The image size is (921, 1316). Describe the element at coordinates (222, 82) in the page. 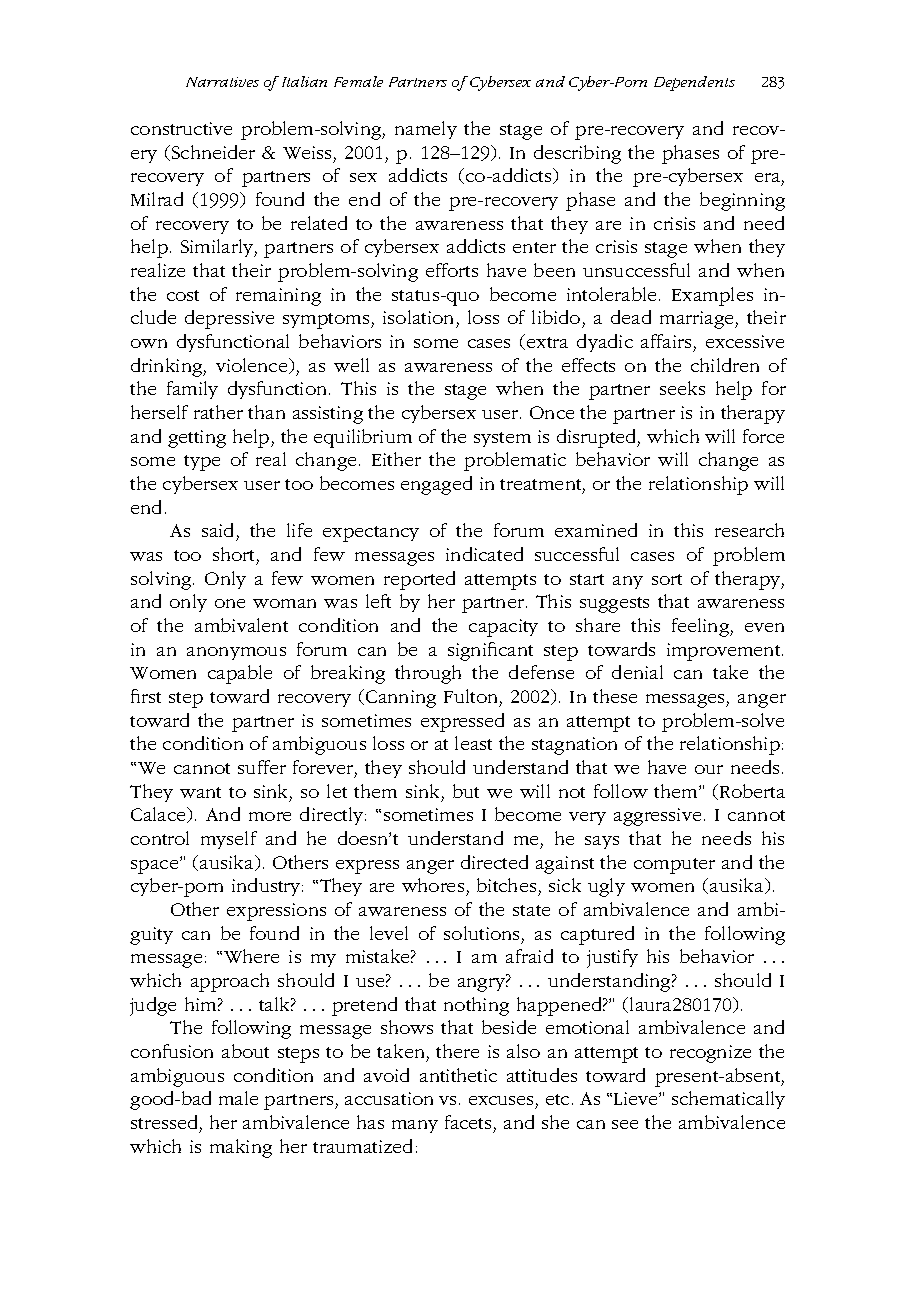

I see `Narratives` at that location.
